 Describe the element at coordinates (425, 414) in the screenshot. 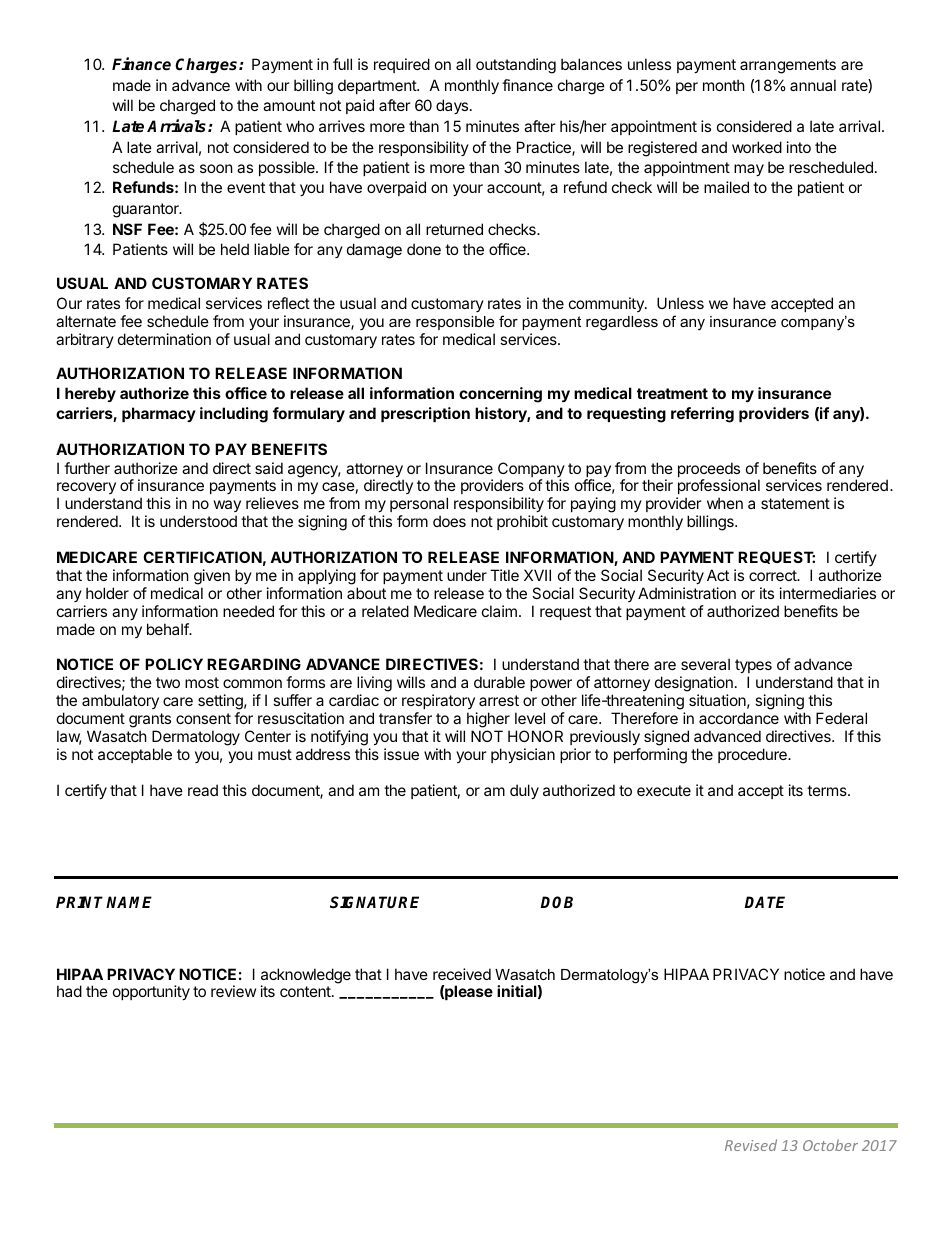

I see `prescription` at that location.
